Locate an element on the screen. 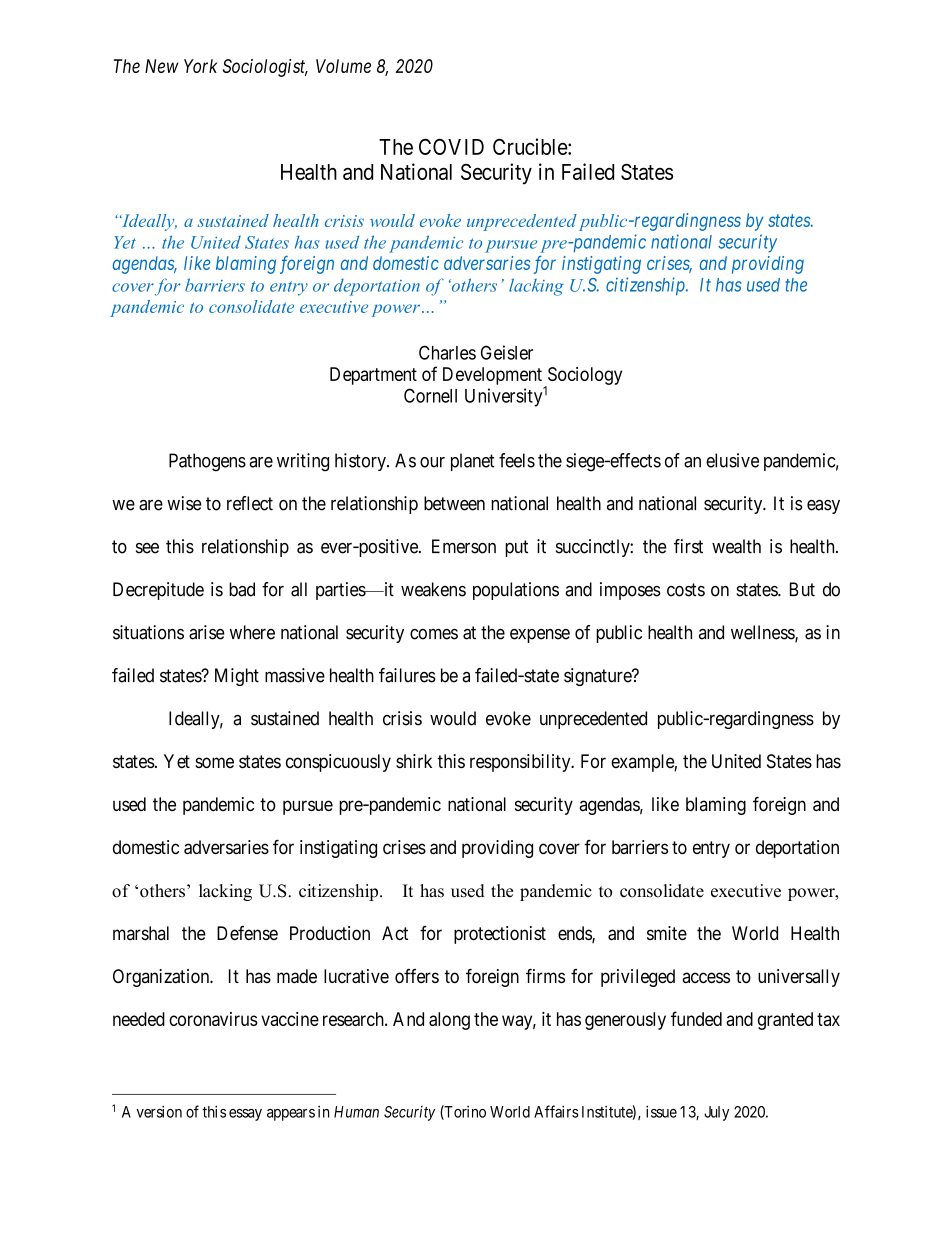 This screenshot has height=1233, width=952. bad is located at coordinates (242, 589).
